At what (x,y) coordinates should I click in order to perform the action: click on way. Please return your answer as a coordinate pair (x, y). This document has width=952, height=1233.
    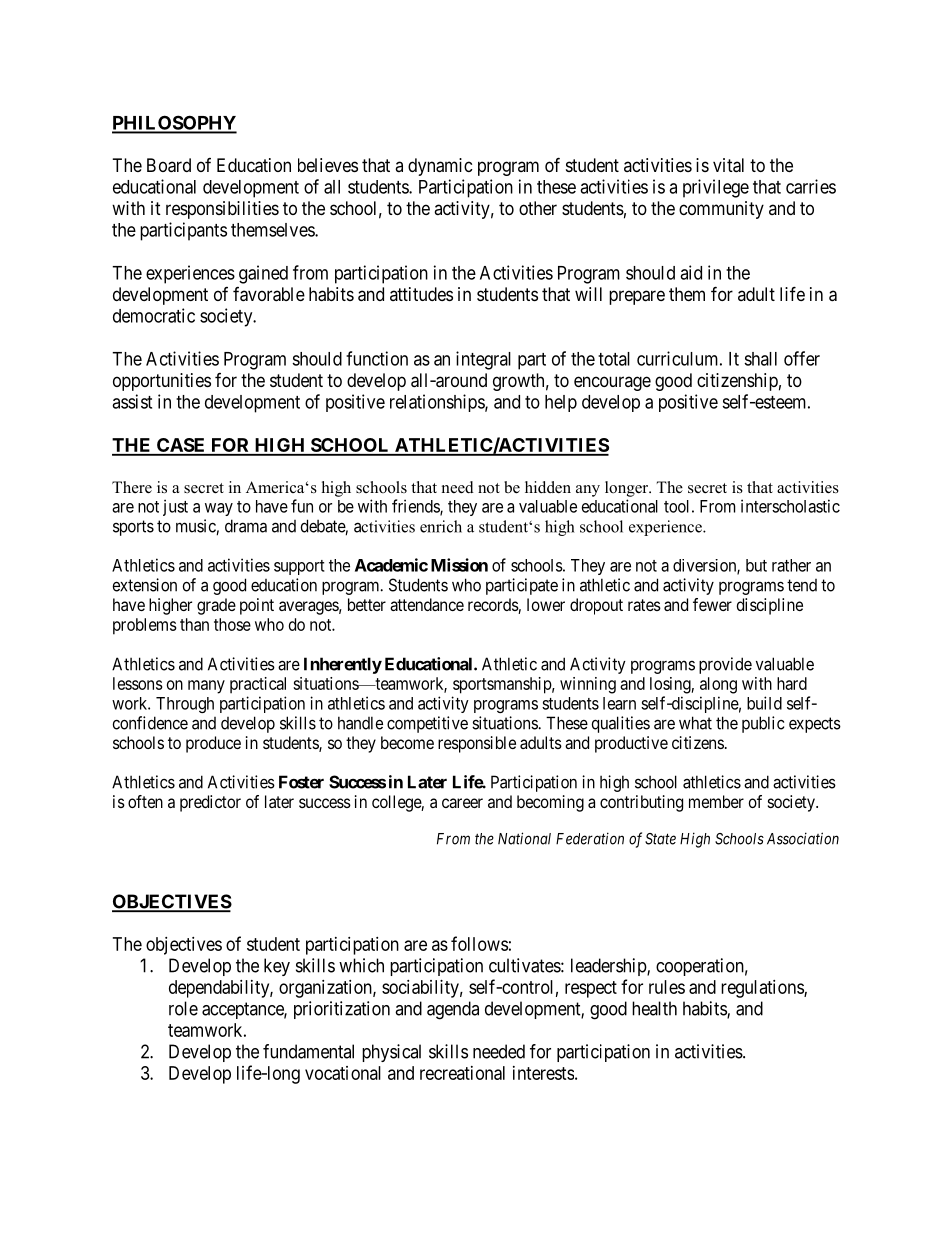
    Looking at the image, I should click on (219, 509).
